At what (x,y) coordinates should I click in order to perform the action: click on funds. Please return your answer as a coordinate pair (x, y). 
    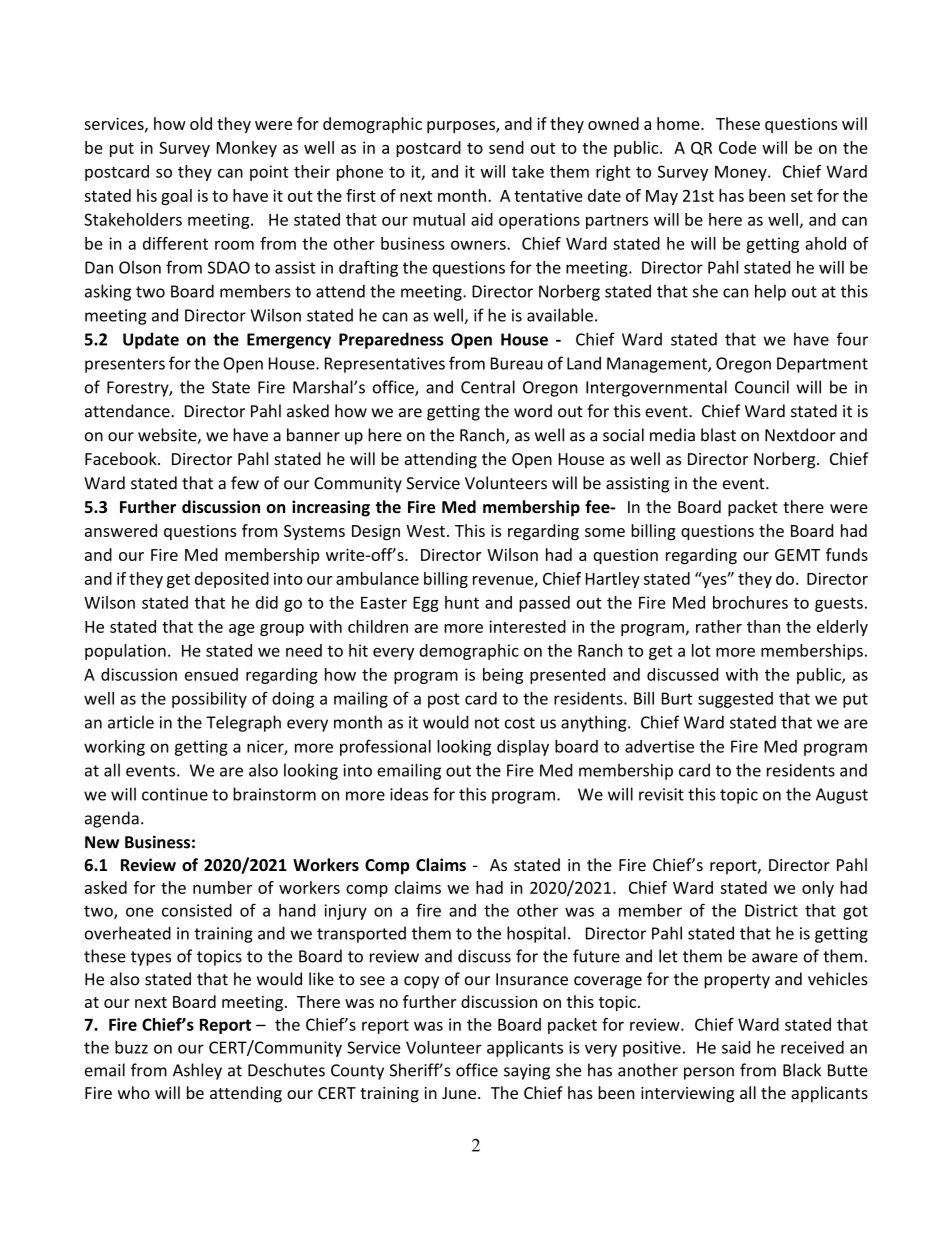
    Looking at the image, I should click on (847, 554).
